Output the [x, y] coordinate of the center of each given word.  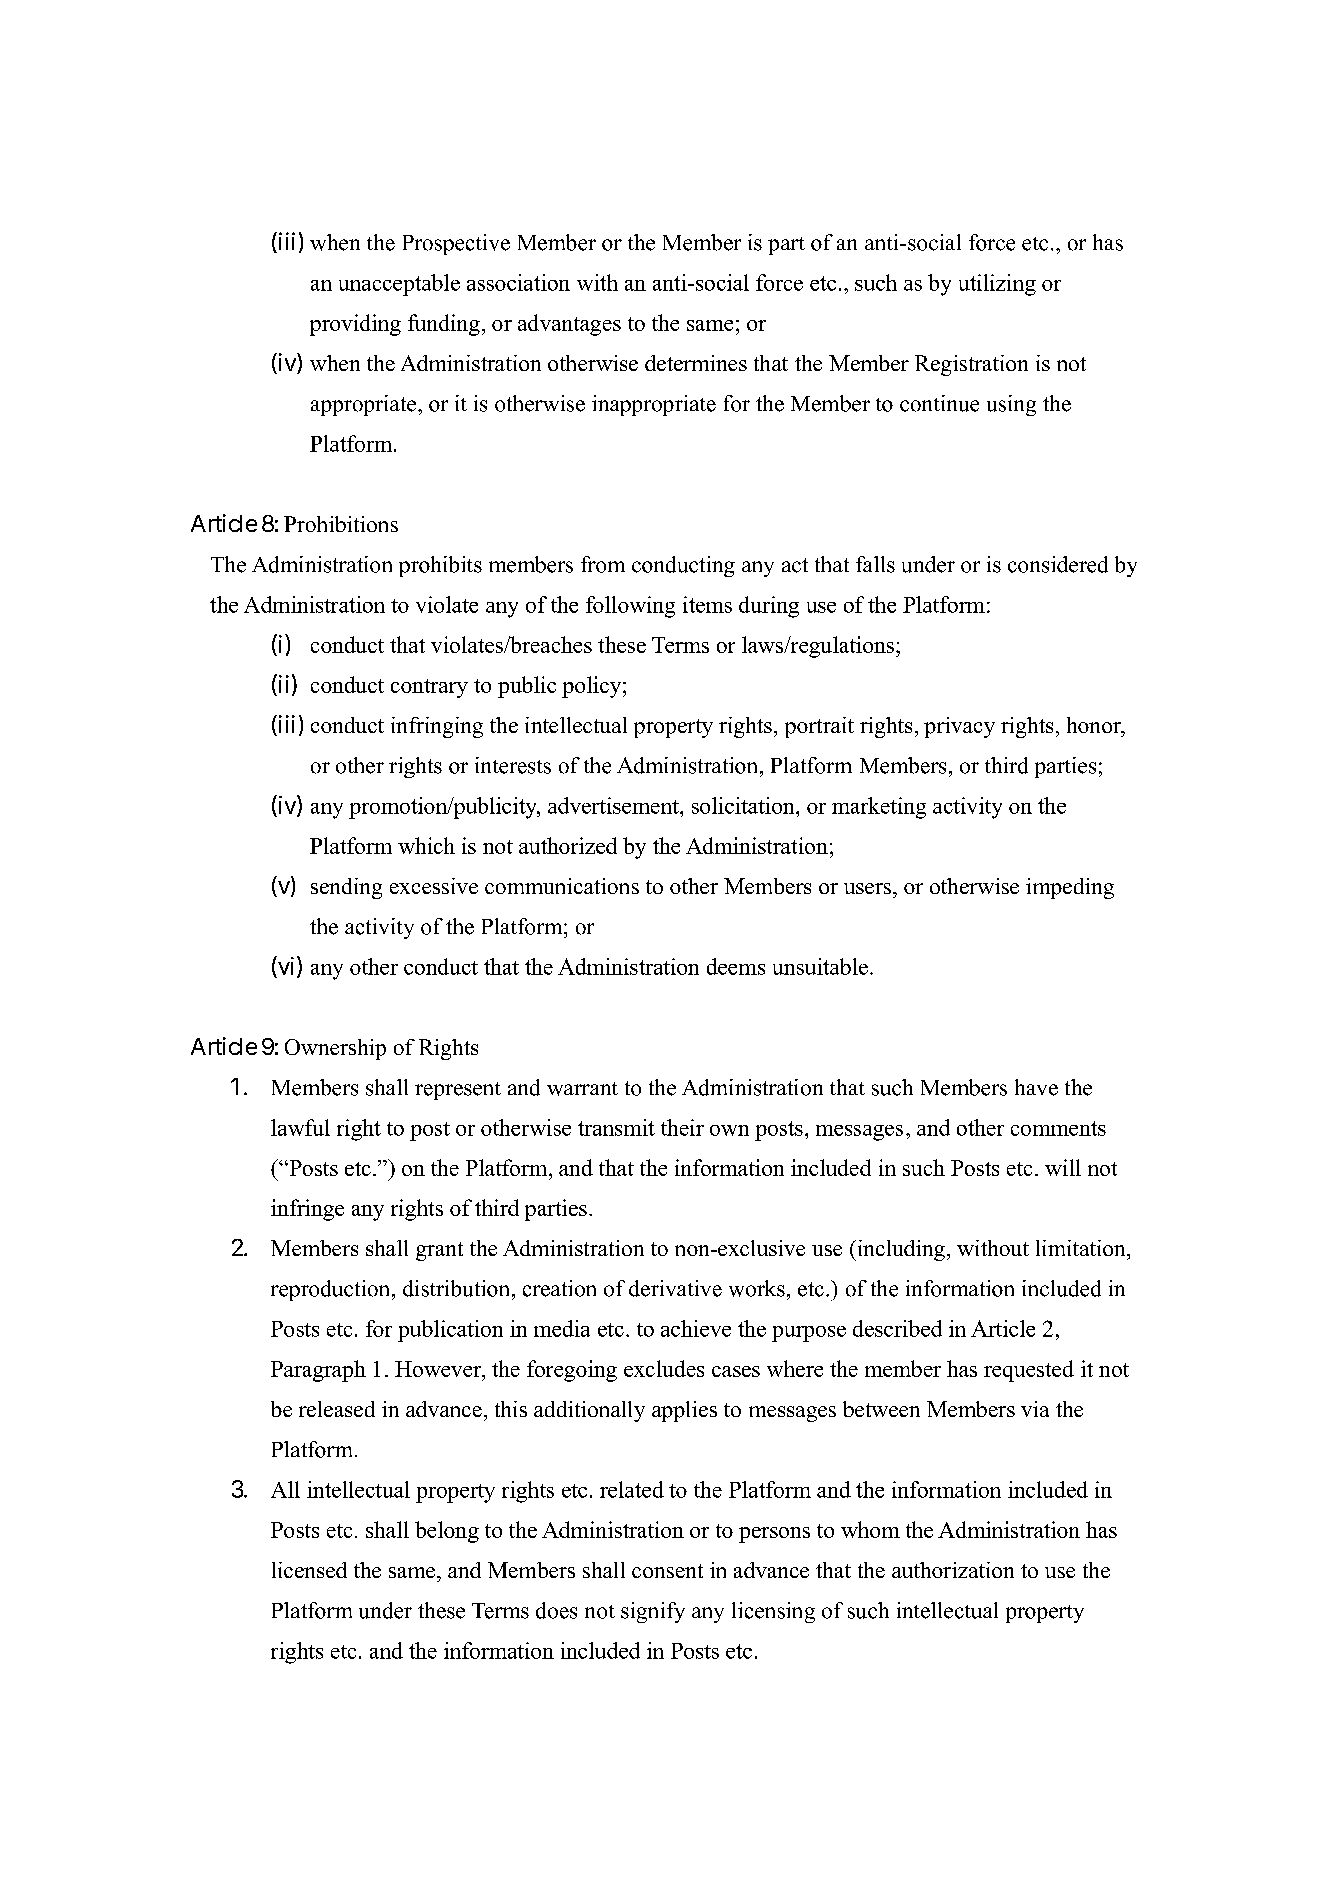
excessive [434, 886]
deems [736, 966]
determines [696, 363]
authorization [953, 1570]
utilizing [997, 285]
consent [667, 1571]
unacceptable [399, 285]
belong [447, 1532]
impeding [1070, 888]
